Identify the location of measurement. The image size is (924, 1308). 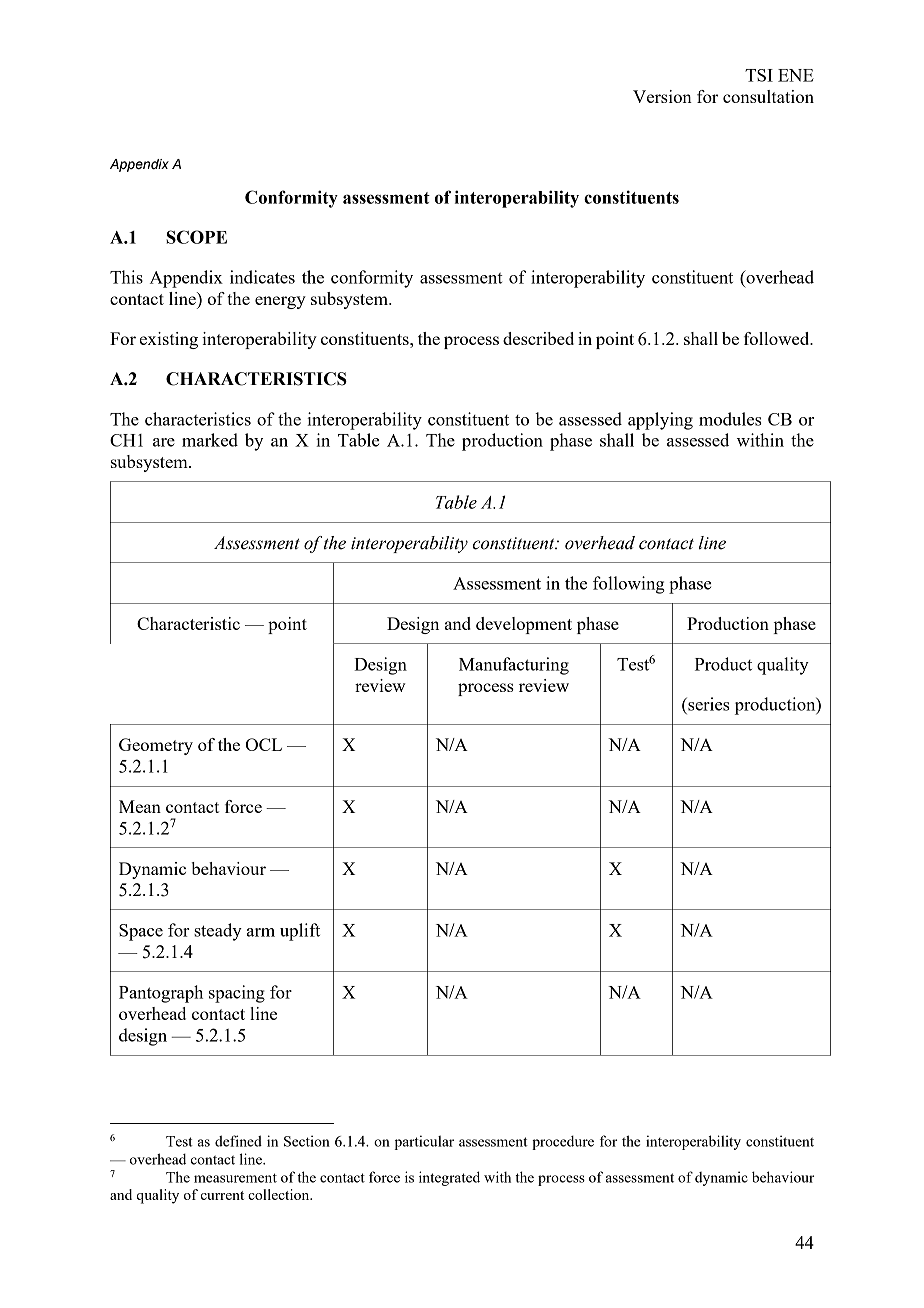
(235, 1178).
